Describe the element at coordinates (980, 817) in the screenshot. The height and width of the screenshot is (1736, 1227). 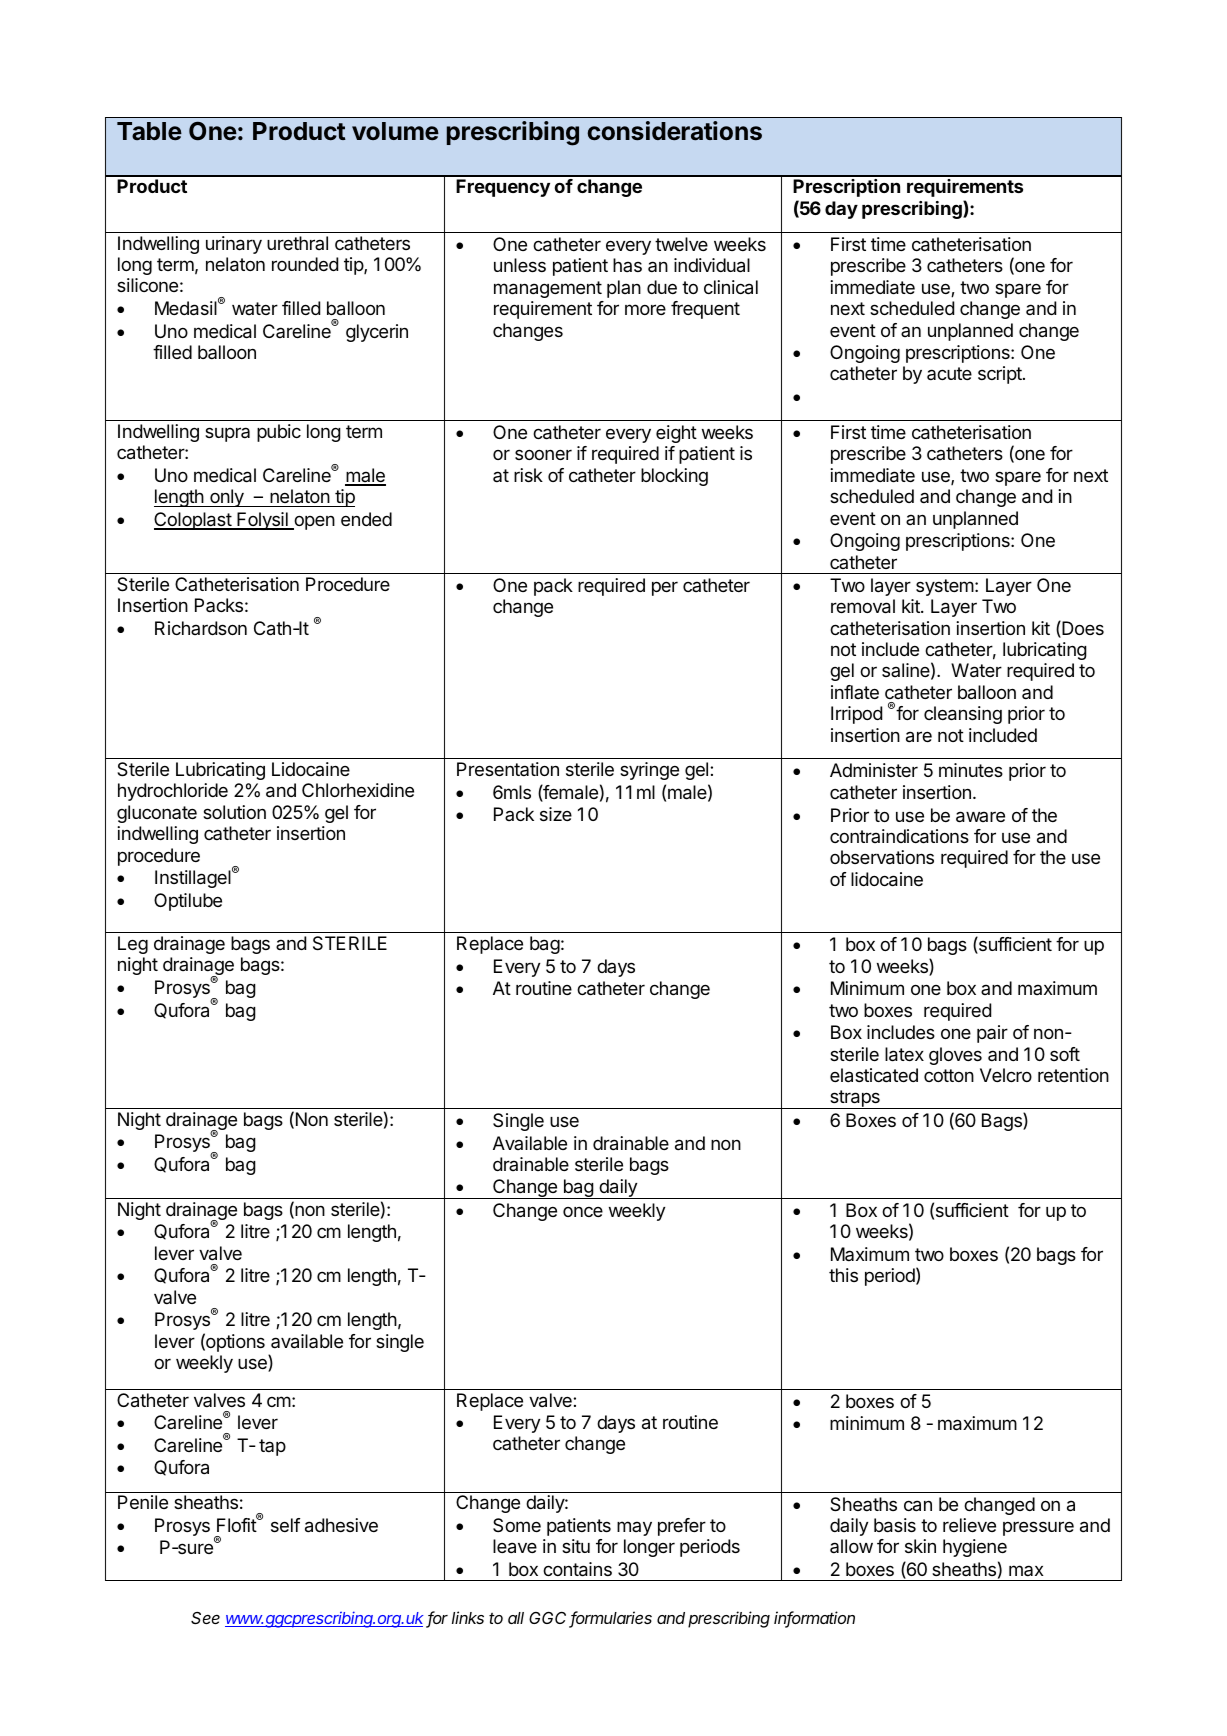
I see `aware` at that location.
